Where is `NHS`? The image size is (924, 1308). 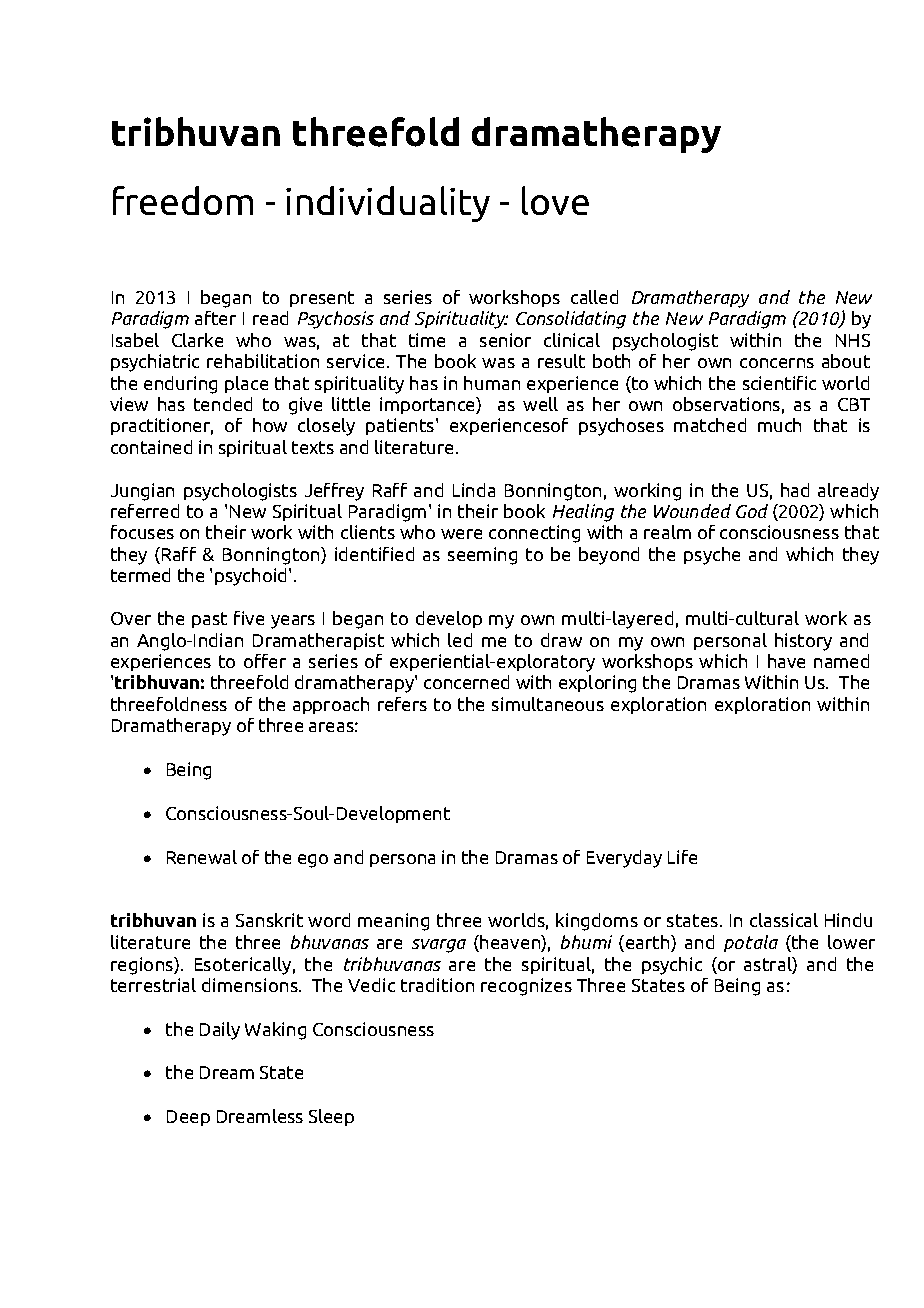 NHS is located at coordinates (853, 340).
